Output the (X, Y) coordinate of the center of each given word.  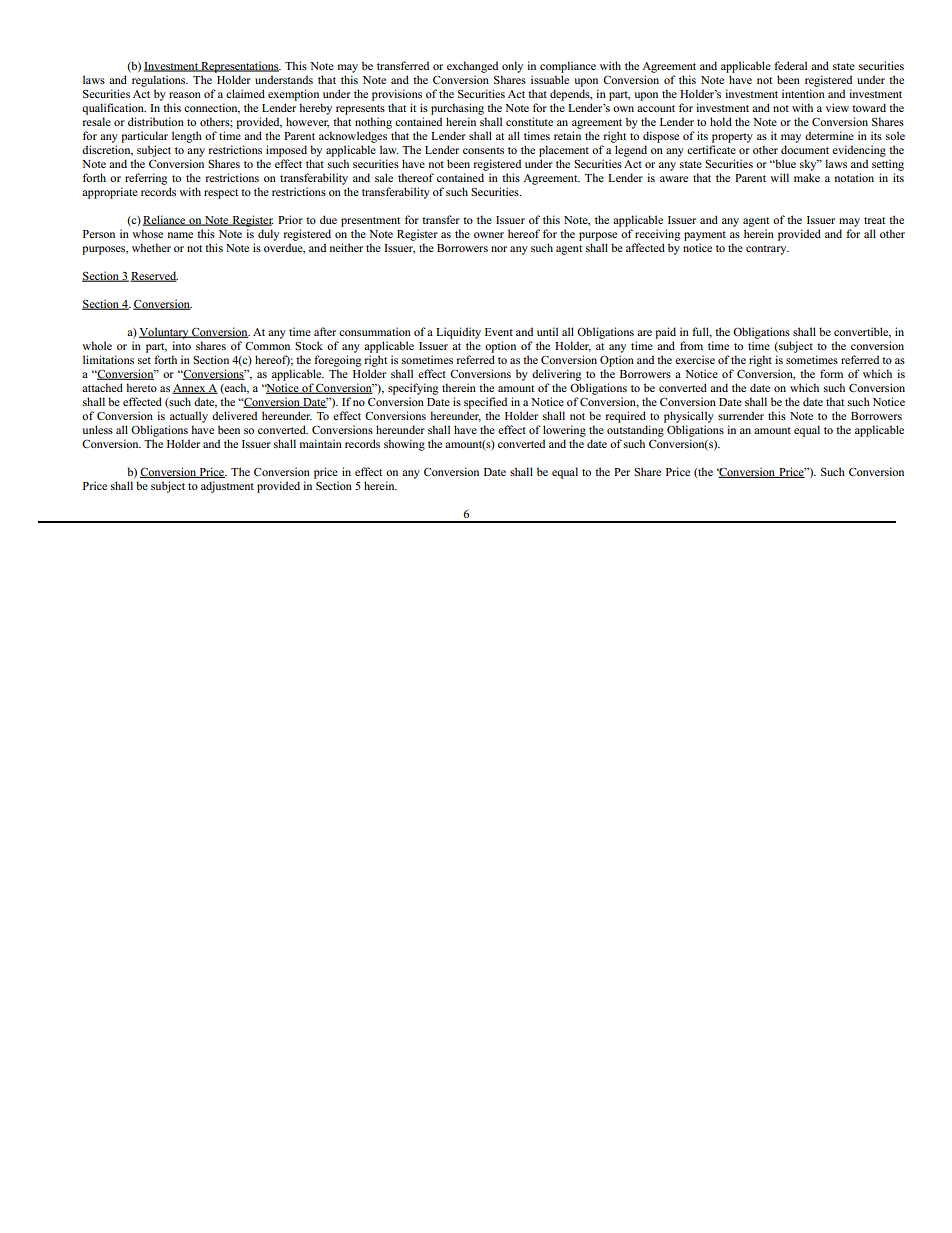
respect (221, 194)
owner (489, 235)
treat (874, 220)
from (691, 345)
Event (499, 332)
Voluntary (165, 333)
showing (404, 445)
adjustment (227, 487)
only (512, 67)
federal (790, 65)
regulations (160, 81)
